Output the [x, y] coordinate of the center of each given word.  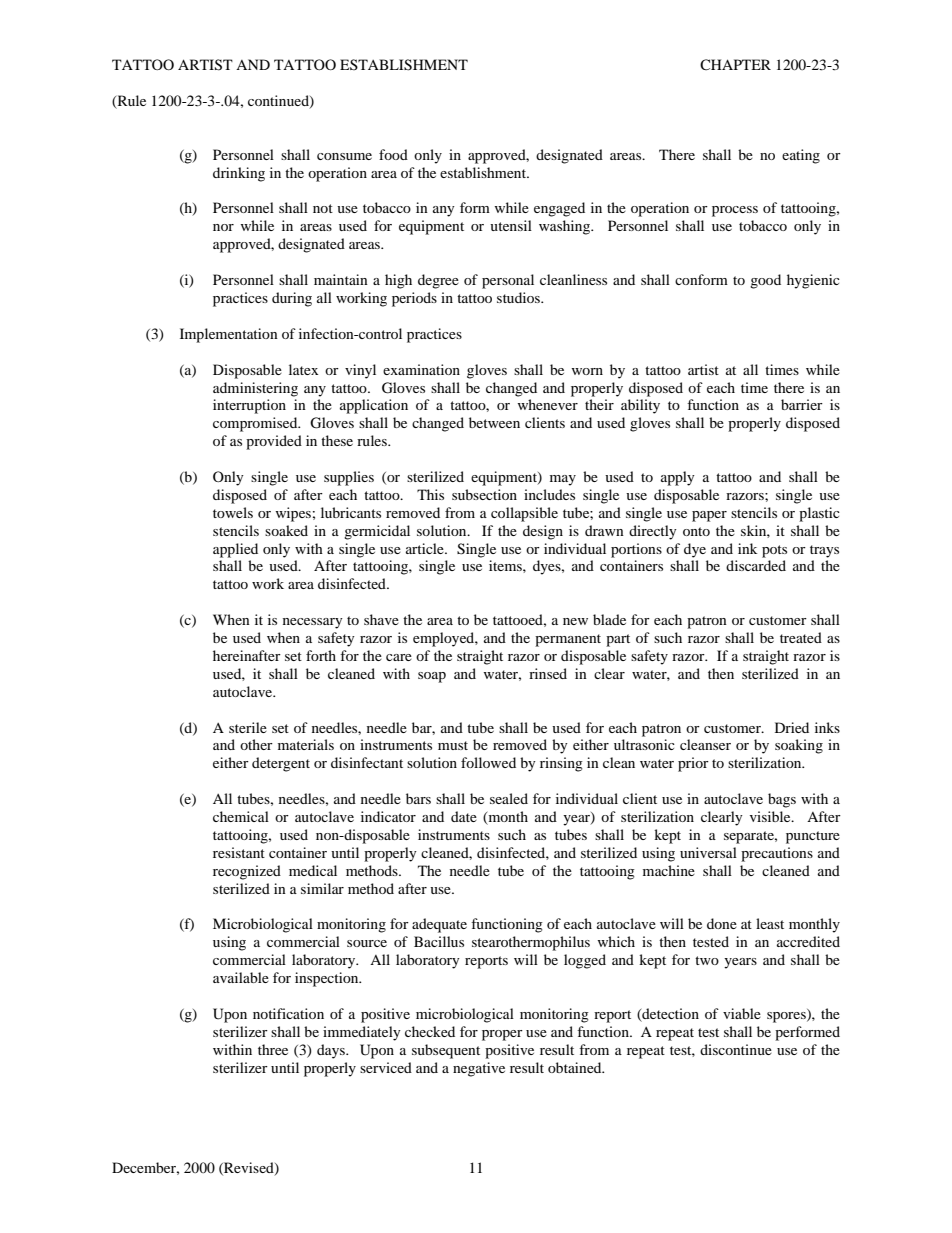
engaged [559, 209]
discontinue [736, 1049]
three [273, 1049]
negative [479, 1069]
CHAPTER [735, 64]
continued [279, 102]
